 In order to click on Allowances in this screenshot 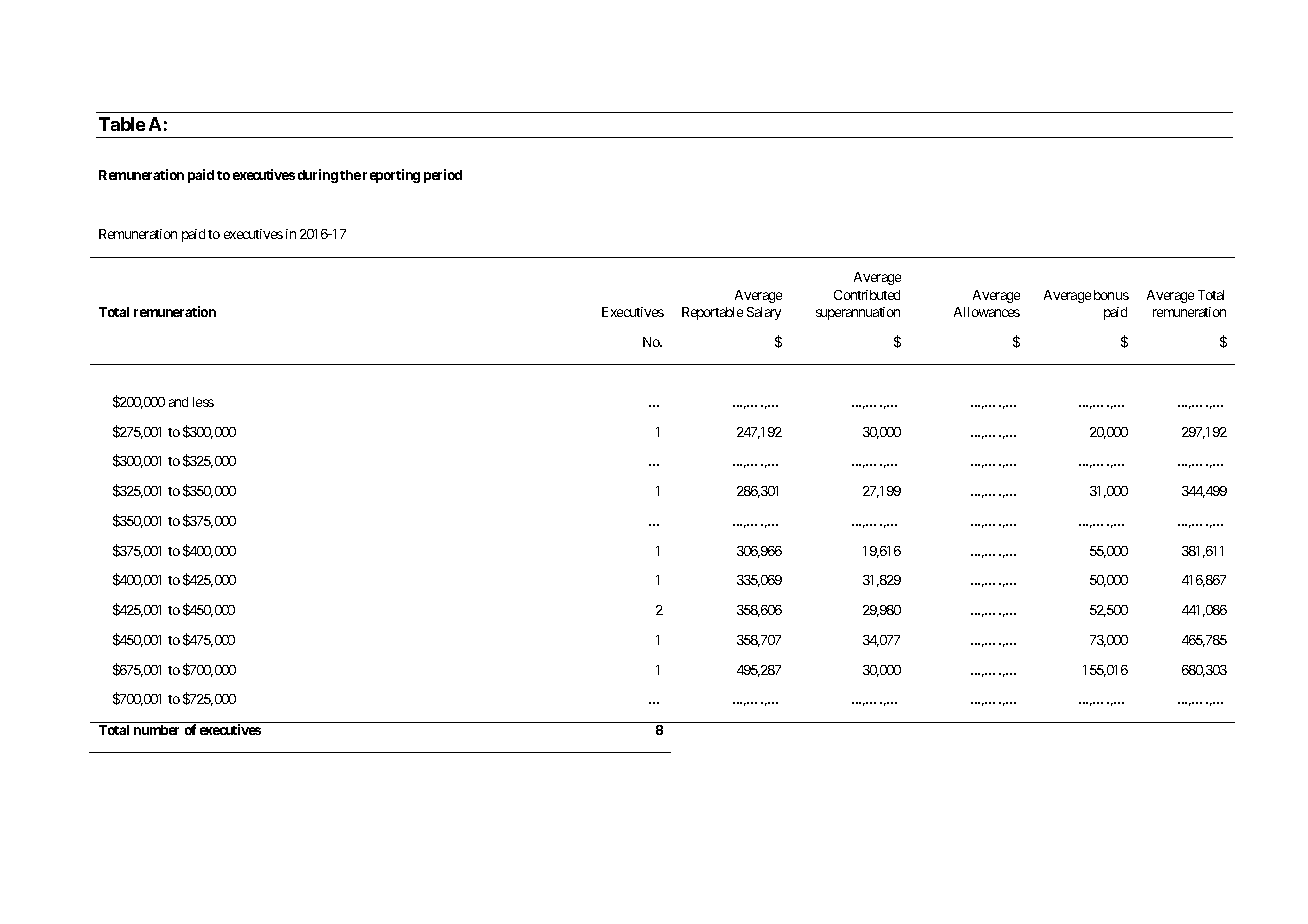, I will do `click(987, 312)`.
